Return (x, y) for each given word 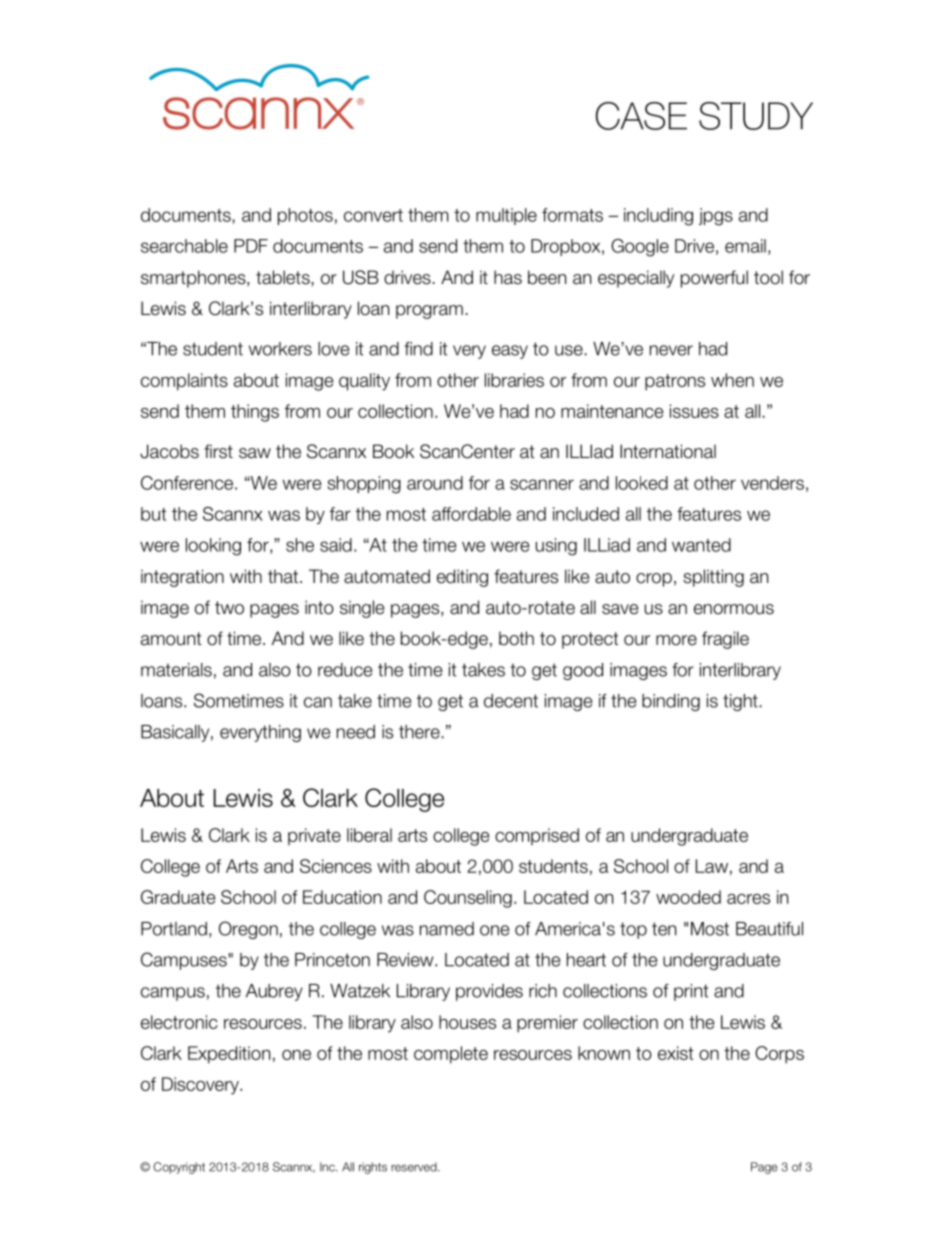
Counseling (468, 899)
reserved (415, 1167)
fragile (725, 640)
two (229, 608)
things (255, 413)
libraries (514, 380)
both (516, 638)
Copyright (179, 1168)
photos (305, 216)
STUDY (756, 116)
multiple (506, 216)
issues (694, 411)
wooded (688, 897)
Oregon (248, 930)
